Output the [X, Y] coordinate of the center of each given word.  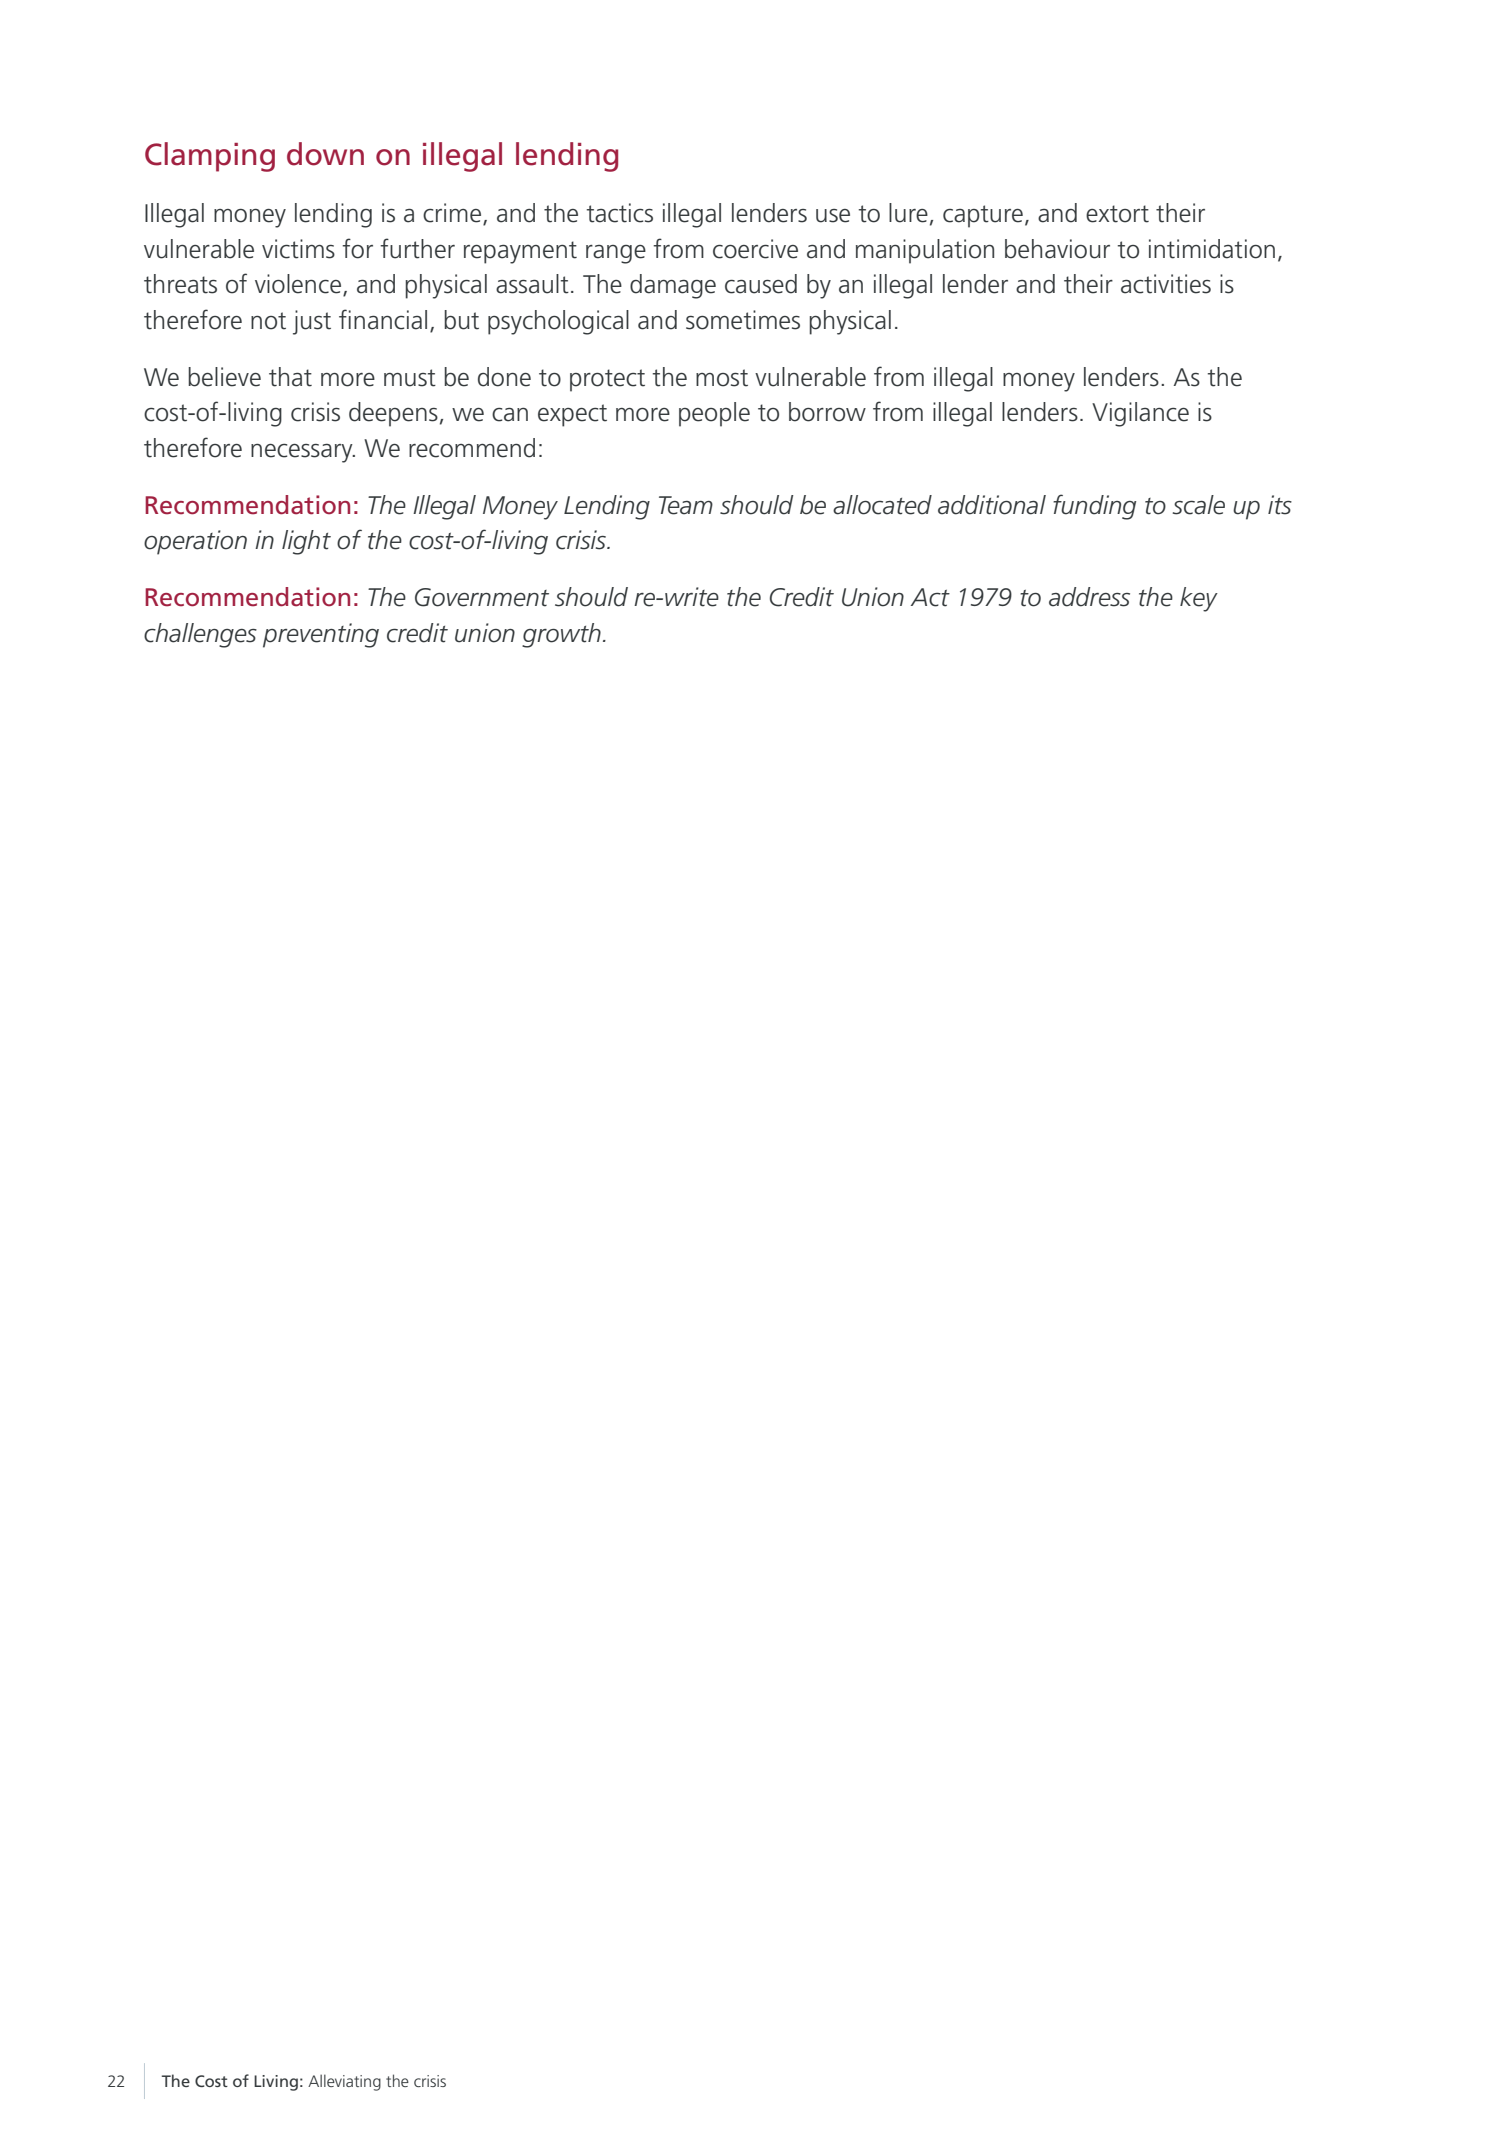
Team [686, 505]
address [1089, 597]
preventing [321, 635]
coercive [755, 249]
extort [1117, 214]
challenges [200, 635]
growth [561, 635]
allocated [882, 505]
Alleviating [344, 2082]
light [306, 542]
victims [298, 249]
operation [195, 542]
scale [1199, 505]
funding [1094, 507]
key [1199, 599]
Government [482, 597]
